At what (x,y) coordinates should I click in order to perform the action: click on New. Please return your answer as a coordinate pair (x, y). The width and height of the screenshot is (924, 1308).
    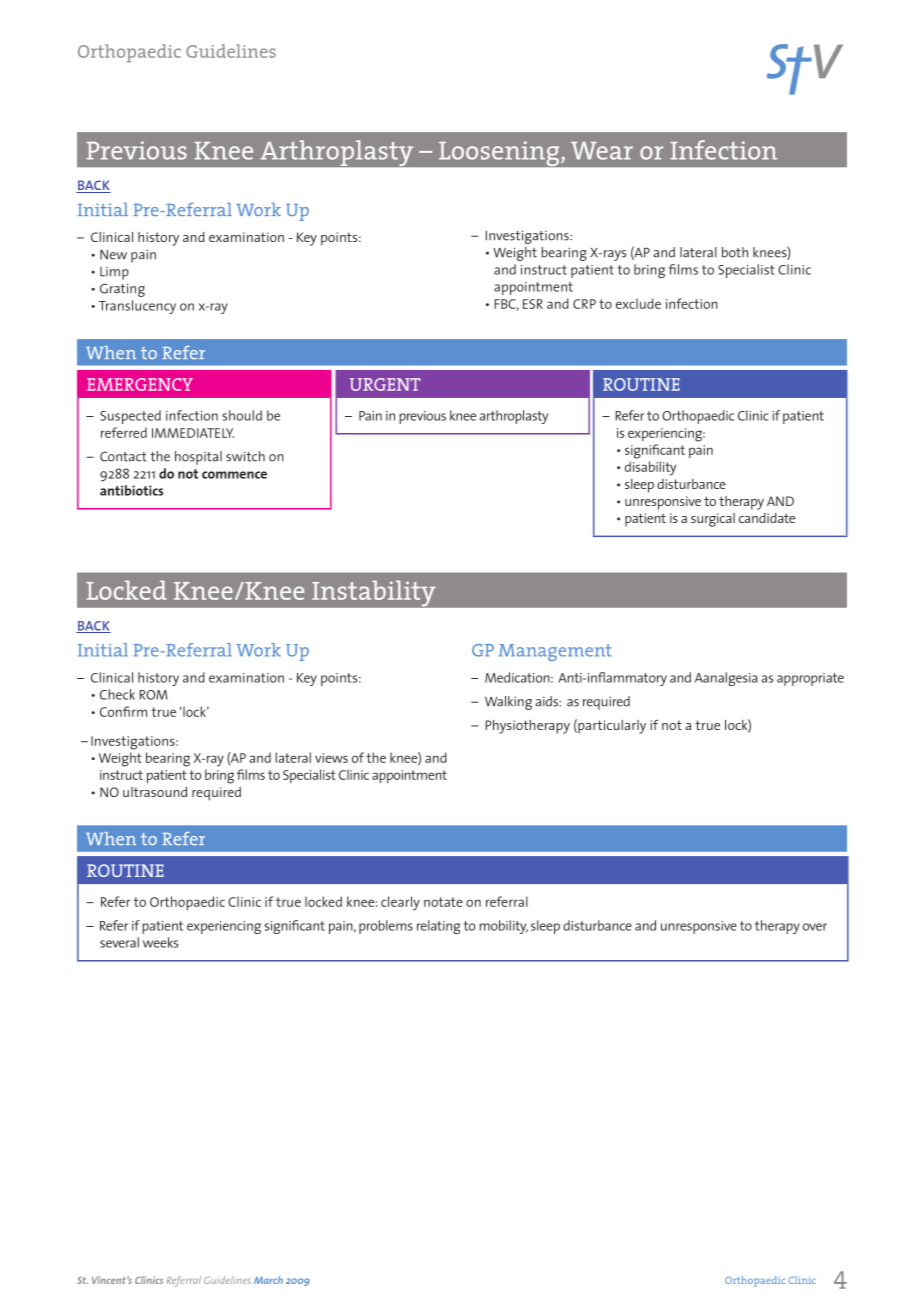
    Looking at the image, I should click on (113, 255).
